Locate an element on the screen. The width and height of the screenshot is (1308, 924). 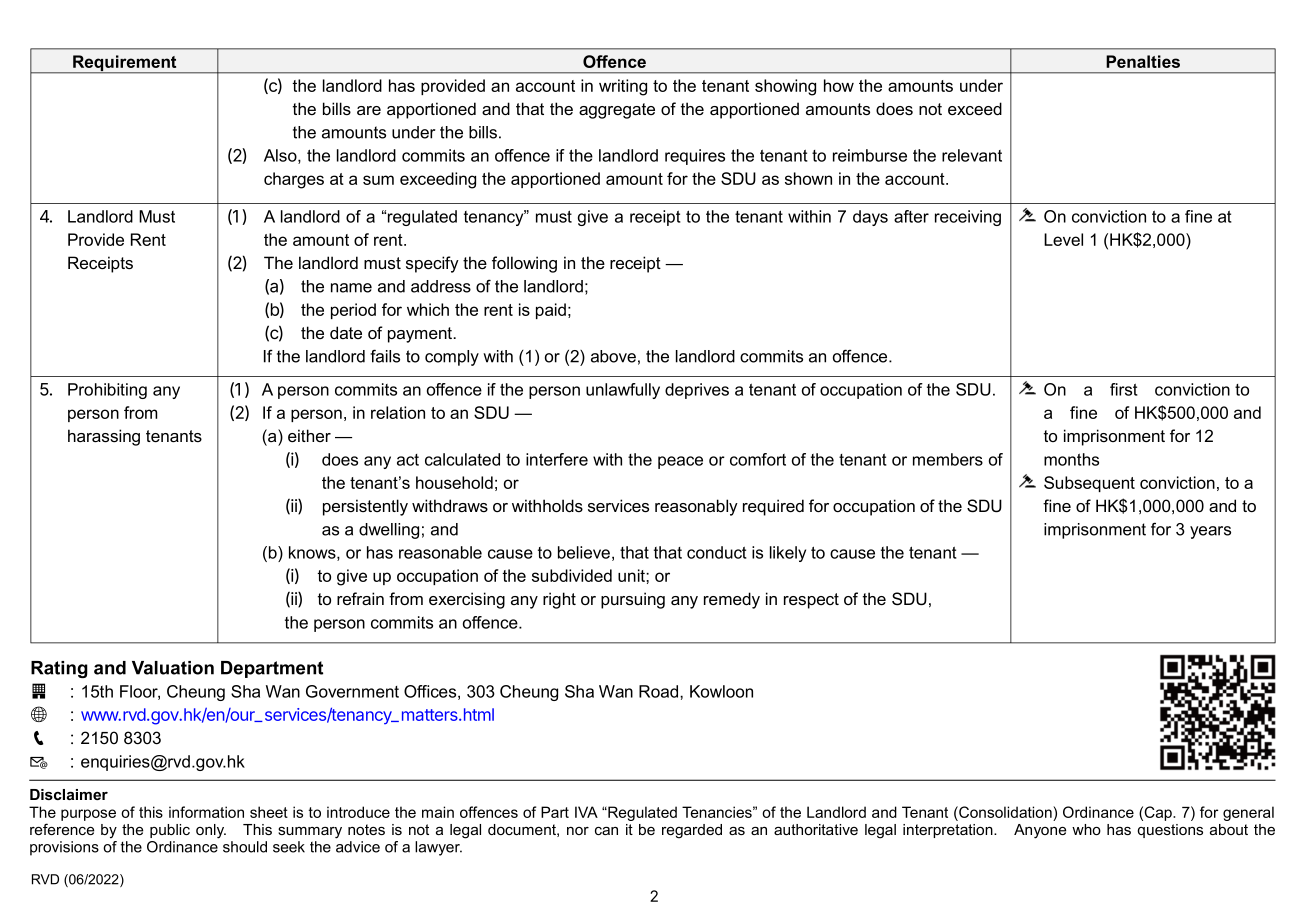
persistently is located at coordinates (365, 507).
